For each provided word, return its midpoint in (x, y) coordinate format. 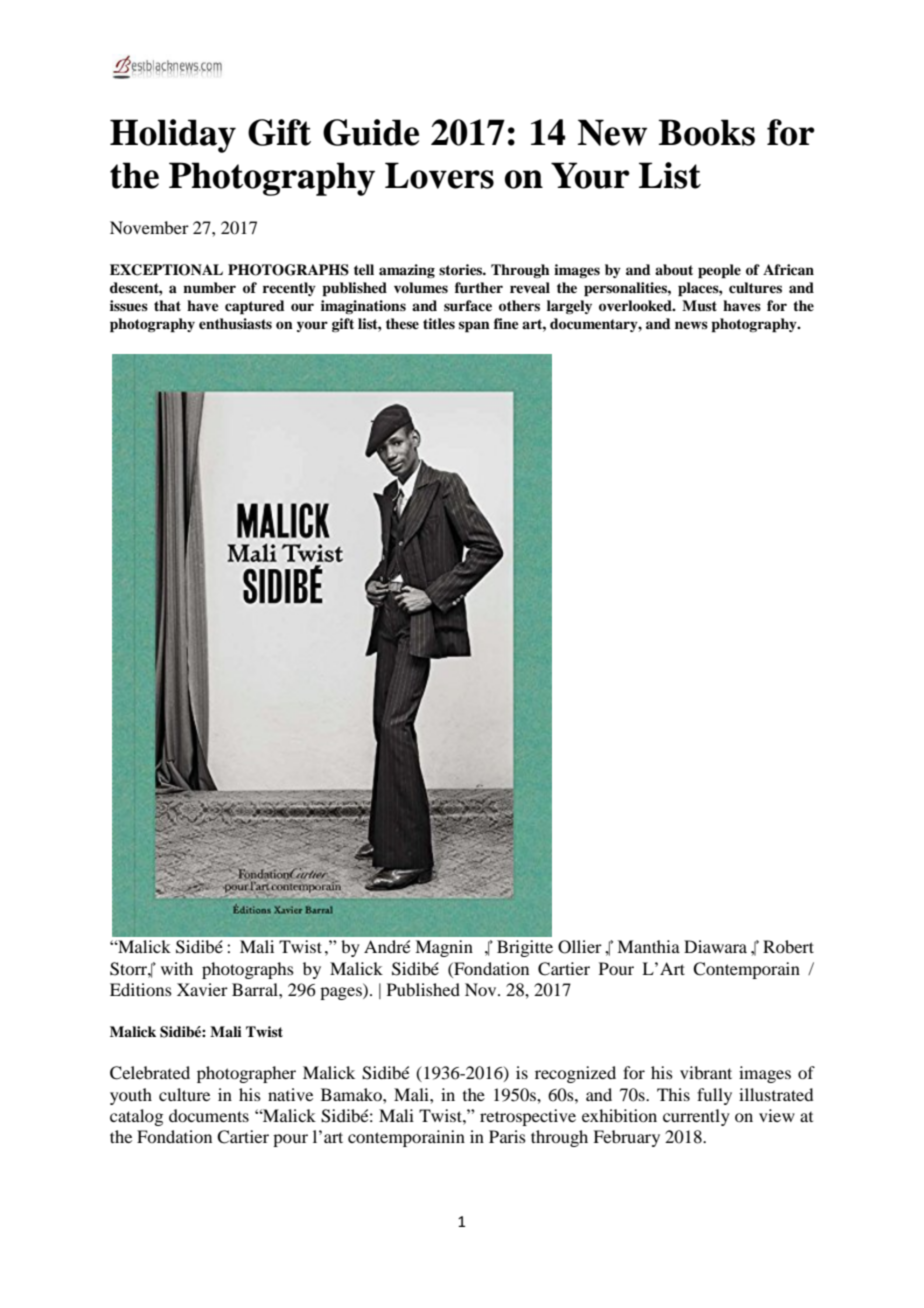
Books (706, 132)
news (691, 325)
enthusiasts (235, 324)
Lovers (439, 175)
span (474, 327)
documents (209, 1115)
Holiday (173, 136)
